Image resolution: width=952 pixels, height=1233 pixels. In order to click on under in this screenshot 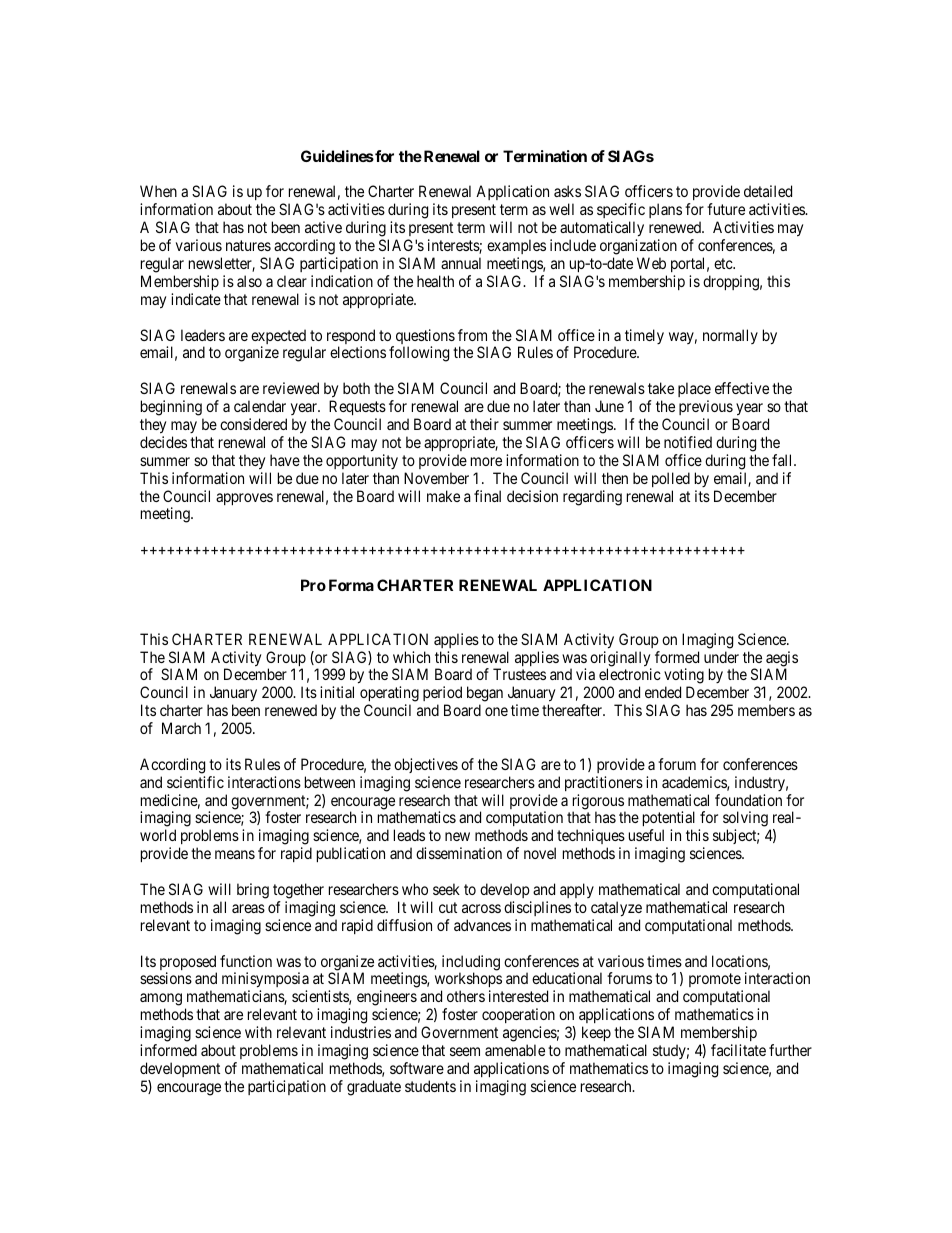, I will do `click(721, 657)`.
